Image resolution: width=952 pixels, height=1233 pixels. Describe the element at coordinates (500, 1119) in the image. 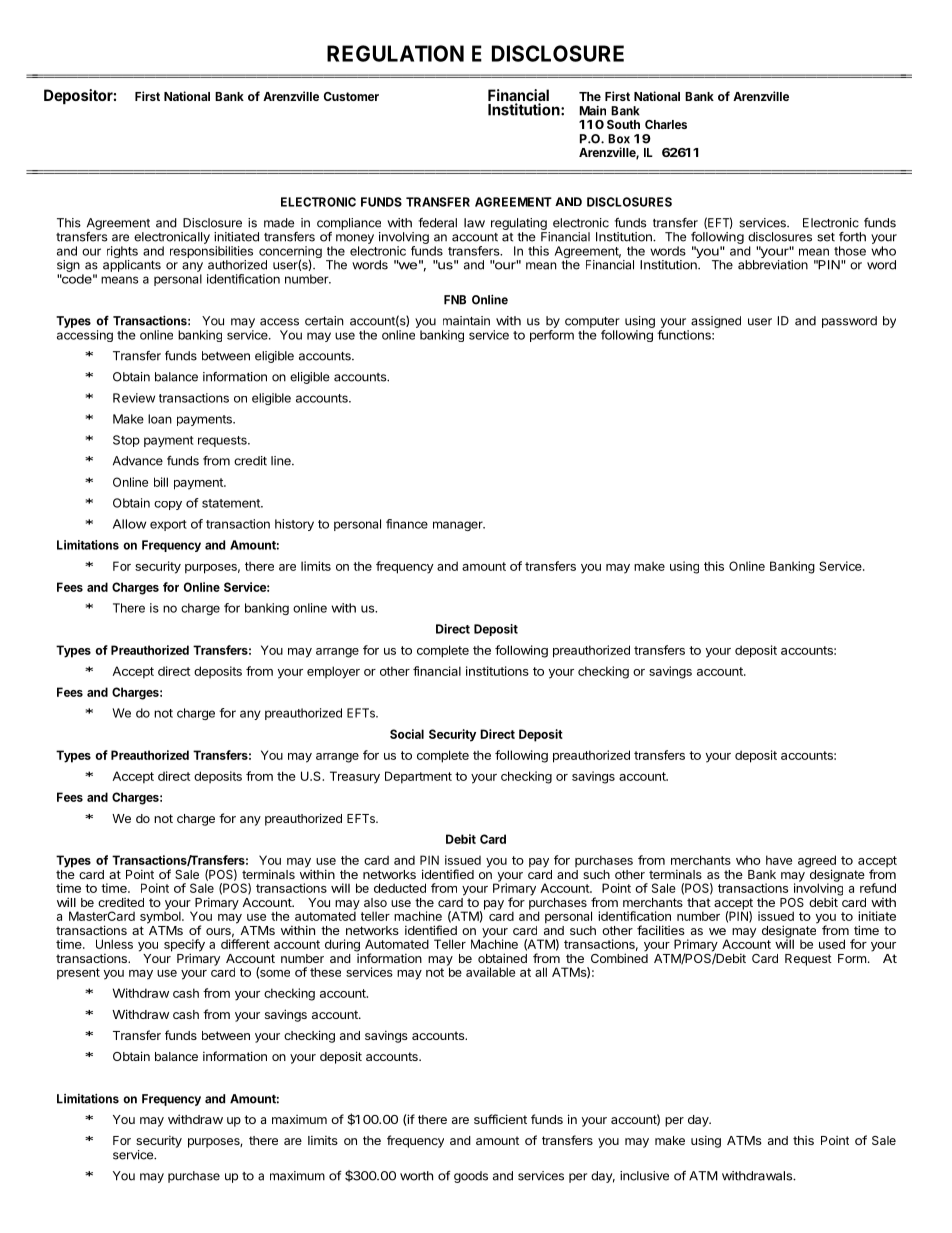

I see `sufficient` at that location.
